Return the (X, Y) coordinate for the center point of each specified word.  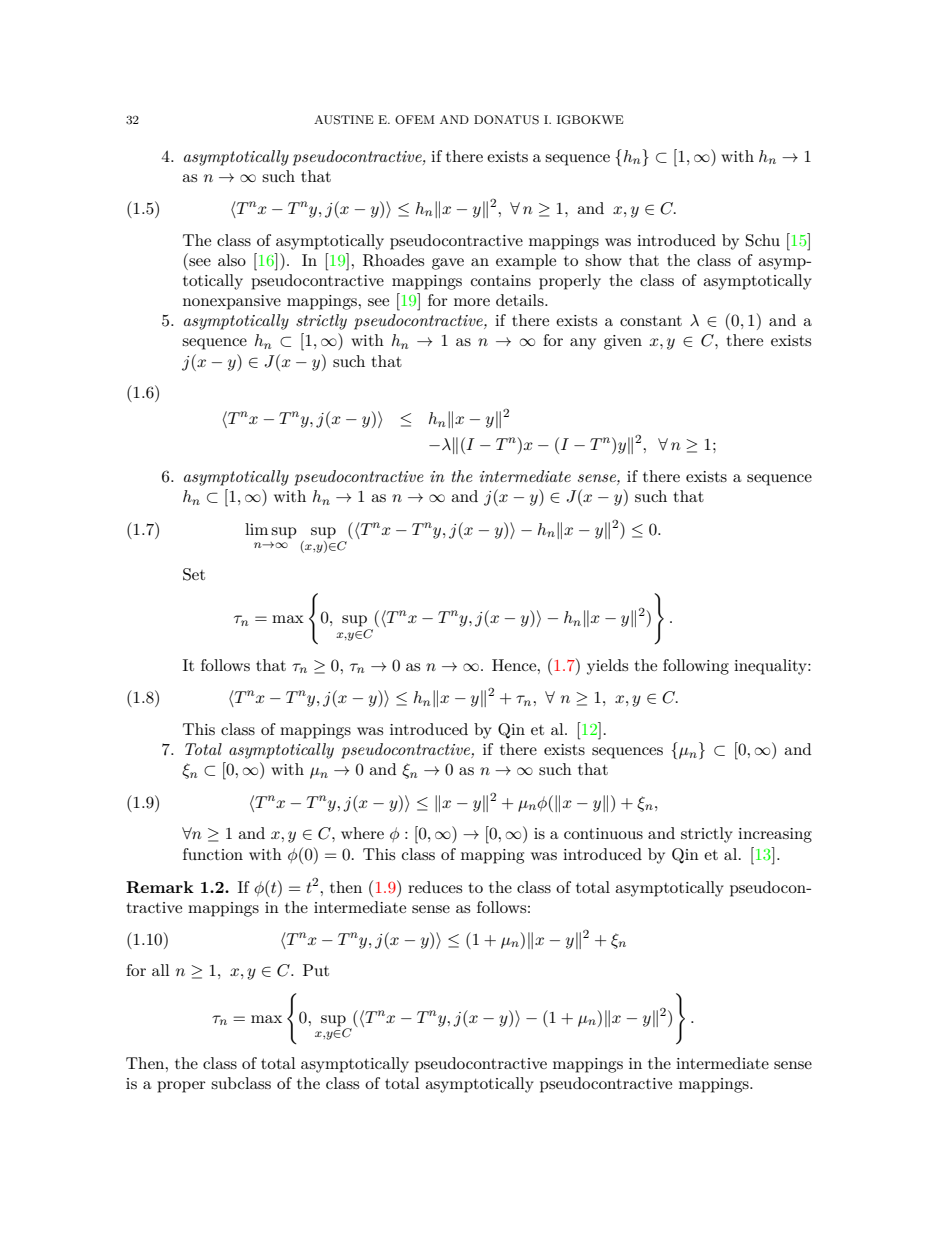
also (232, 260)
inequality (771, 667)
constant (651, 321)
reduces (435, 887)
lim (256, 529)
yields (607, 667)
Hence (515, 665)
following (696, 667)
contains (501, 280)
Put (316, 970)
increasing (775, 835)
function (213, 854)
